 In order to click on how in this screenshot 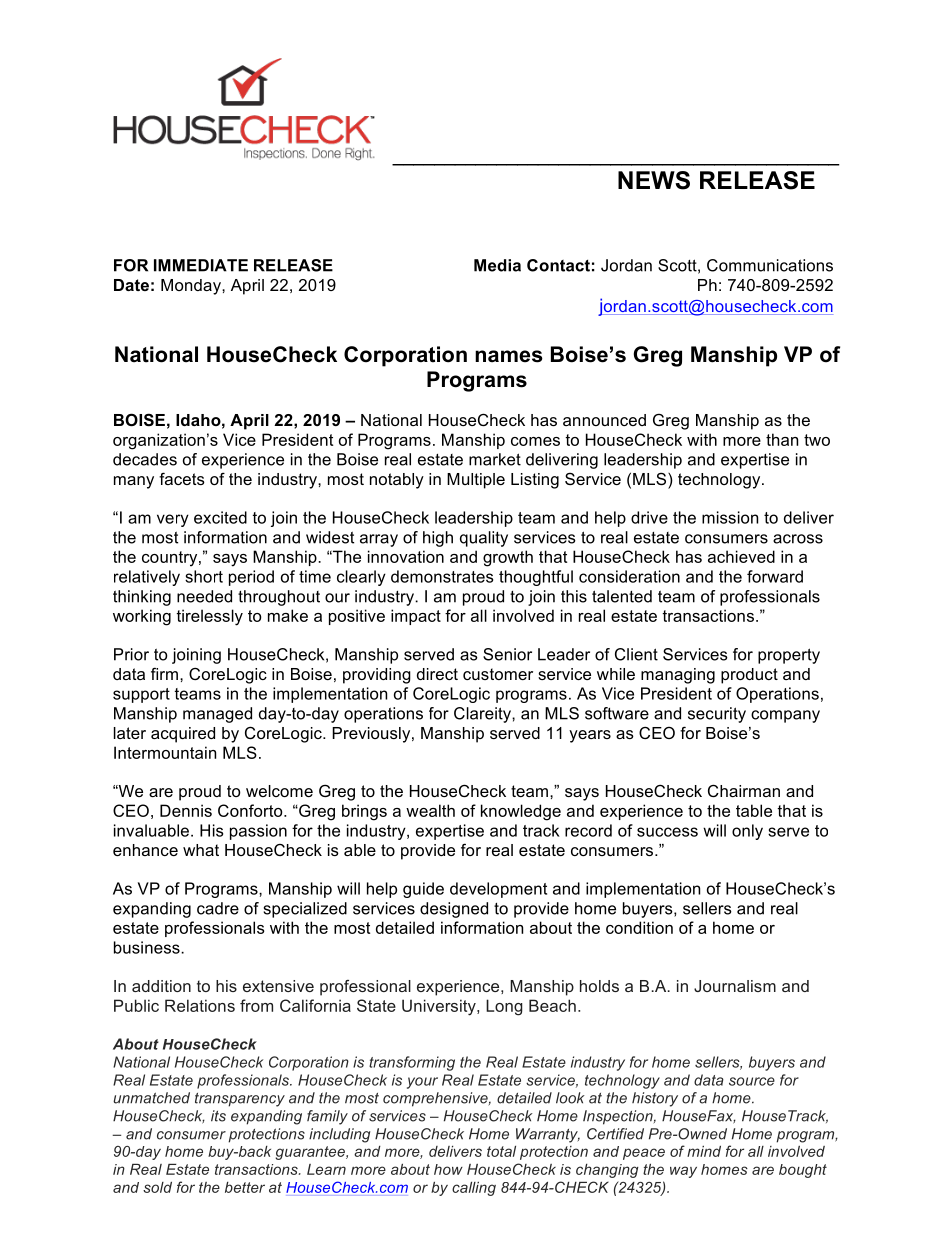, I will do `click(448, 1169)`.
